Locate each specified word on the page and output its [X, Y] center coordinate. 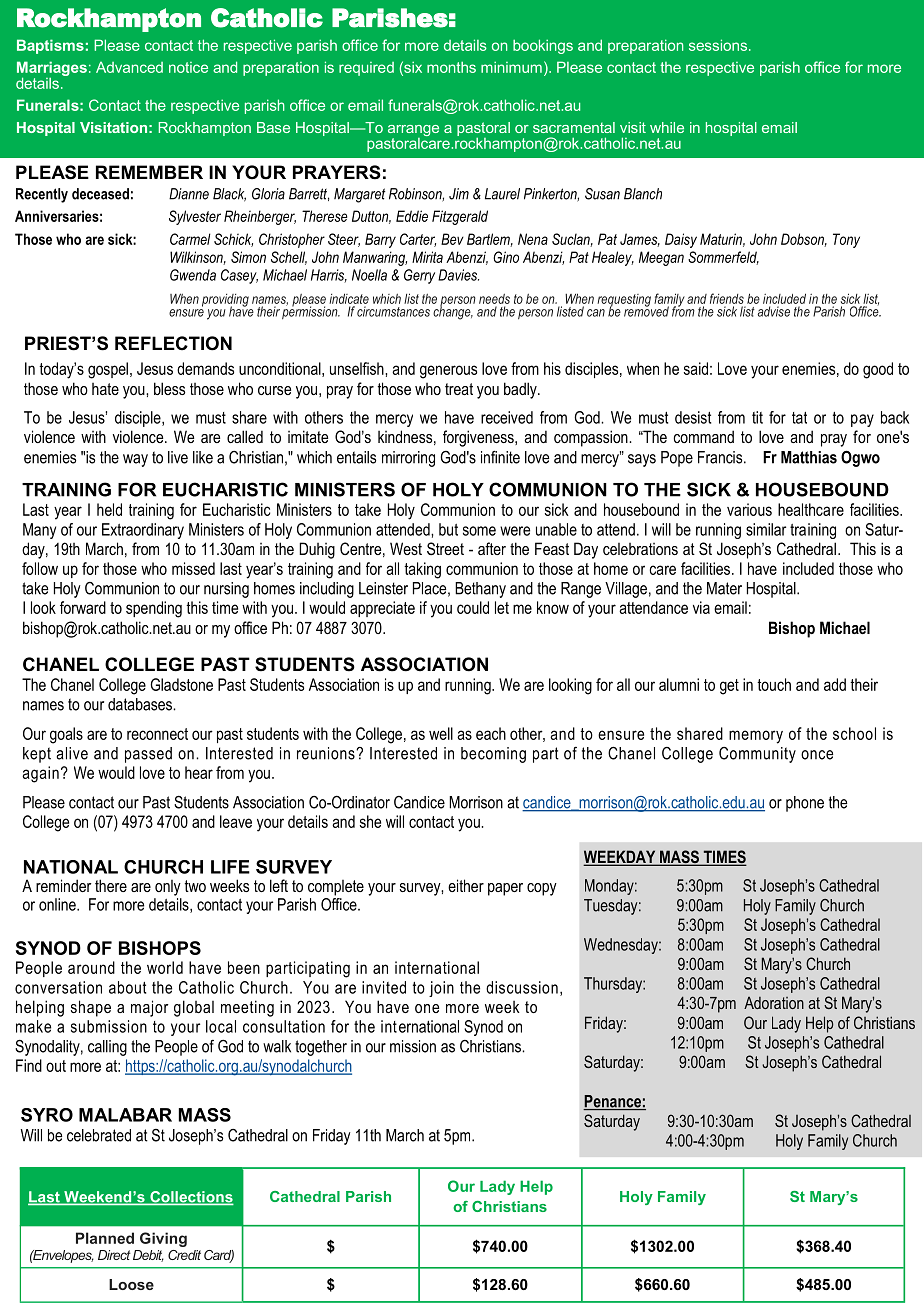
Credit [184, 1255]
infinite [500, 457]
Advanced [129, 67]
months [451, 67]
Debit [148, 1256]
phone [805, 804]
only [168, 888]
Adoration [774, 1002]
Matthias [809, 457]
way [135, 460]
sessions [718, 45]
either [466, 885]
